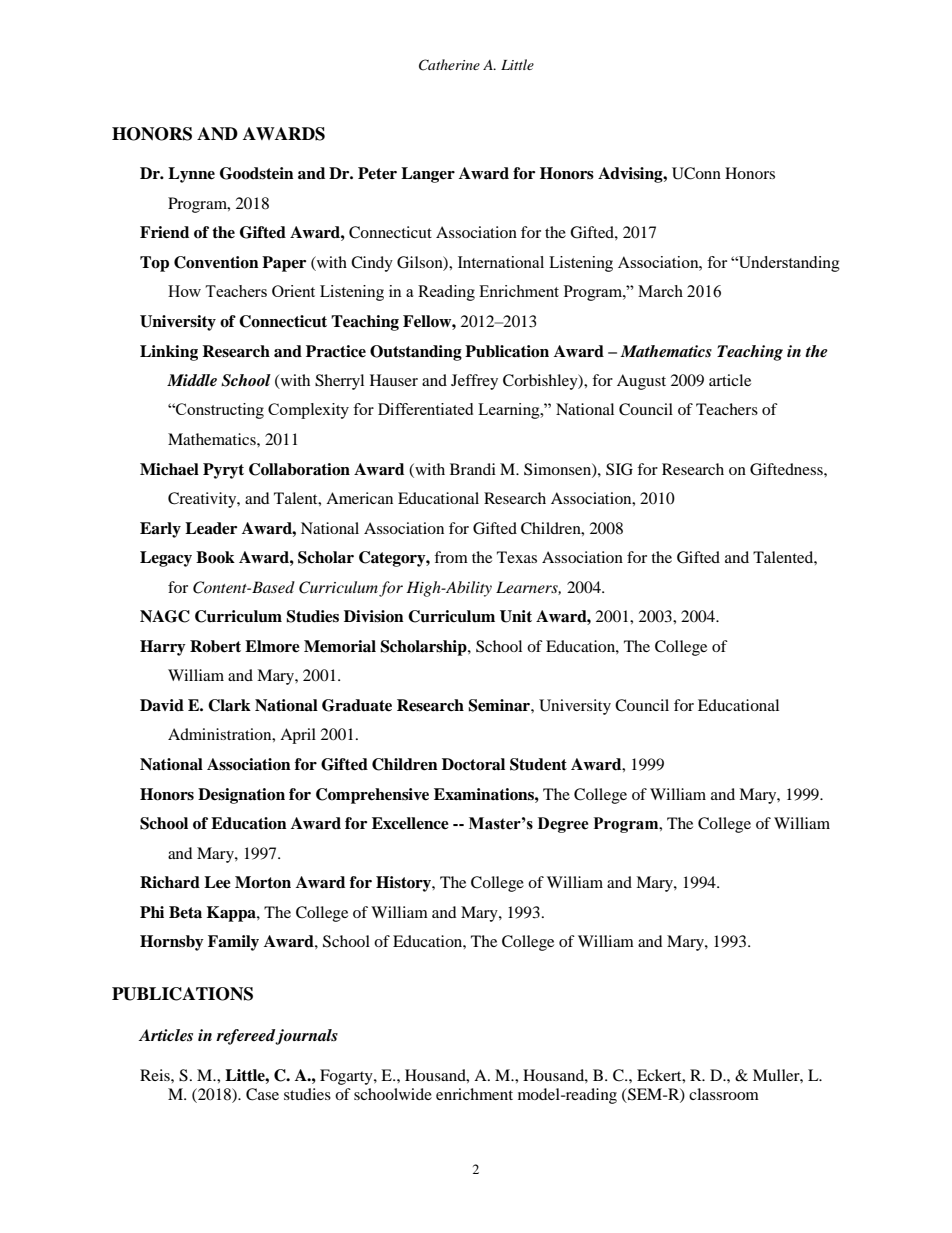 The width and height of the screenshot is (952, 1233). What do you see at coordinates (451, 557) in the screenshot?
I see `from` at bounding box center [451, 557].
